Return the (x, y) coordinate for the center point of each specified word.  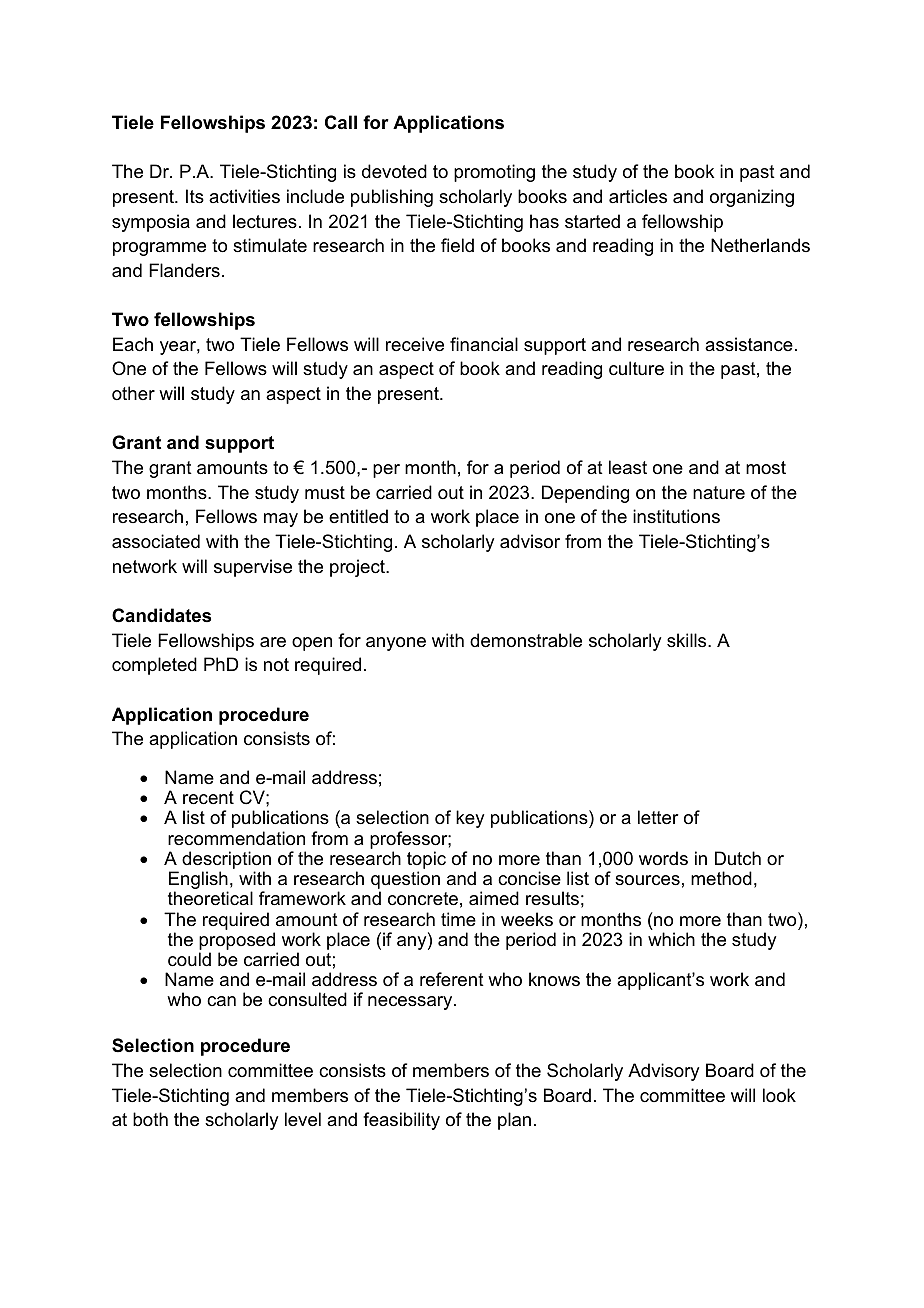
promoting (494, 173)
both (150, 1119)
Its (195, 196)
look (779, 1095)
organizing (752, 198)
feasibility (401, 1121)
